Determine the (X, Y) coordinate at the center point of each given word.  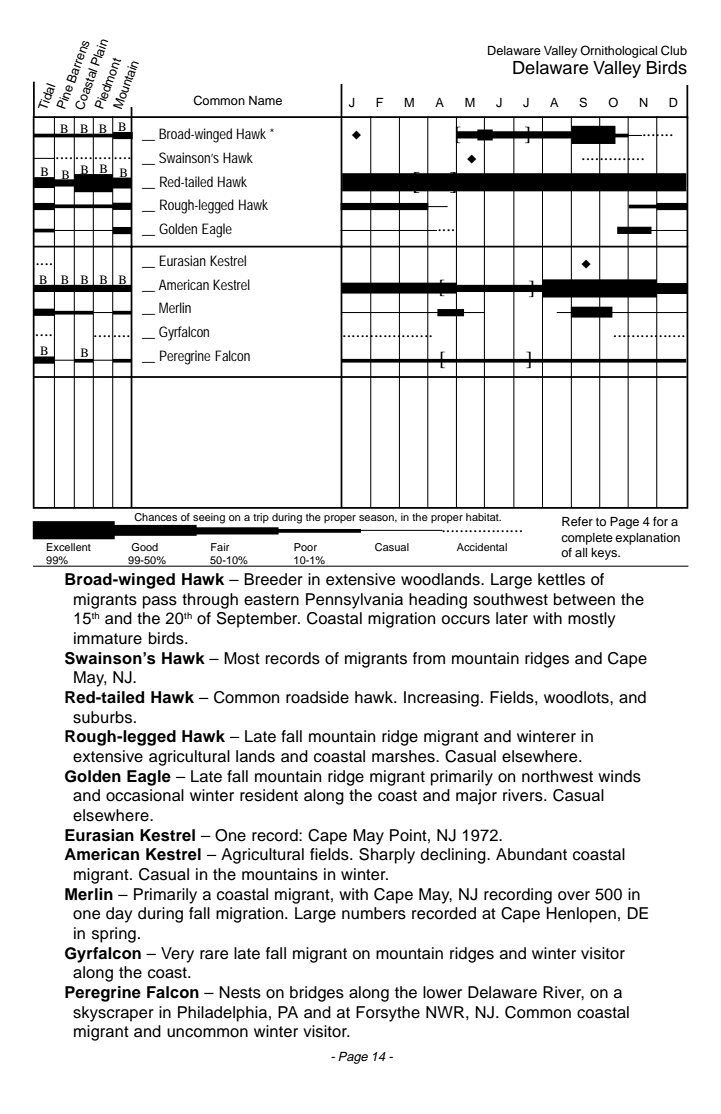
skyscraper (113, 1014)
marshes (404, 756)
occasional (145, 795)
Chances (155, 517)
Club (674, 50)
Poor (305, 547)
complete (587, 539)
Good (144, 547)
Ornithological (618, 51)
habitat (483, 517)
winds (619, 776)
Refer (577, 521)
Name (265, 100)
